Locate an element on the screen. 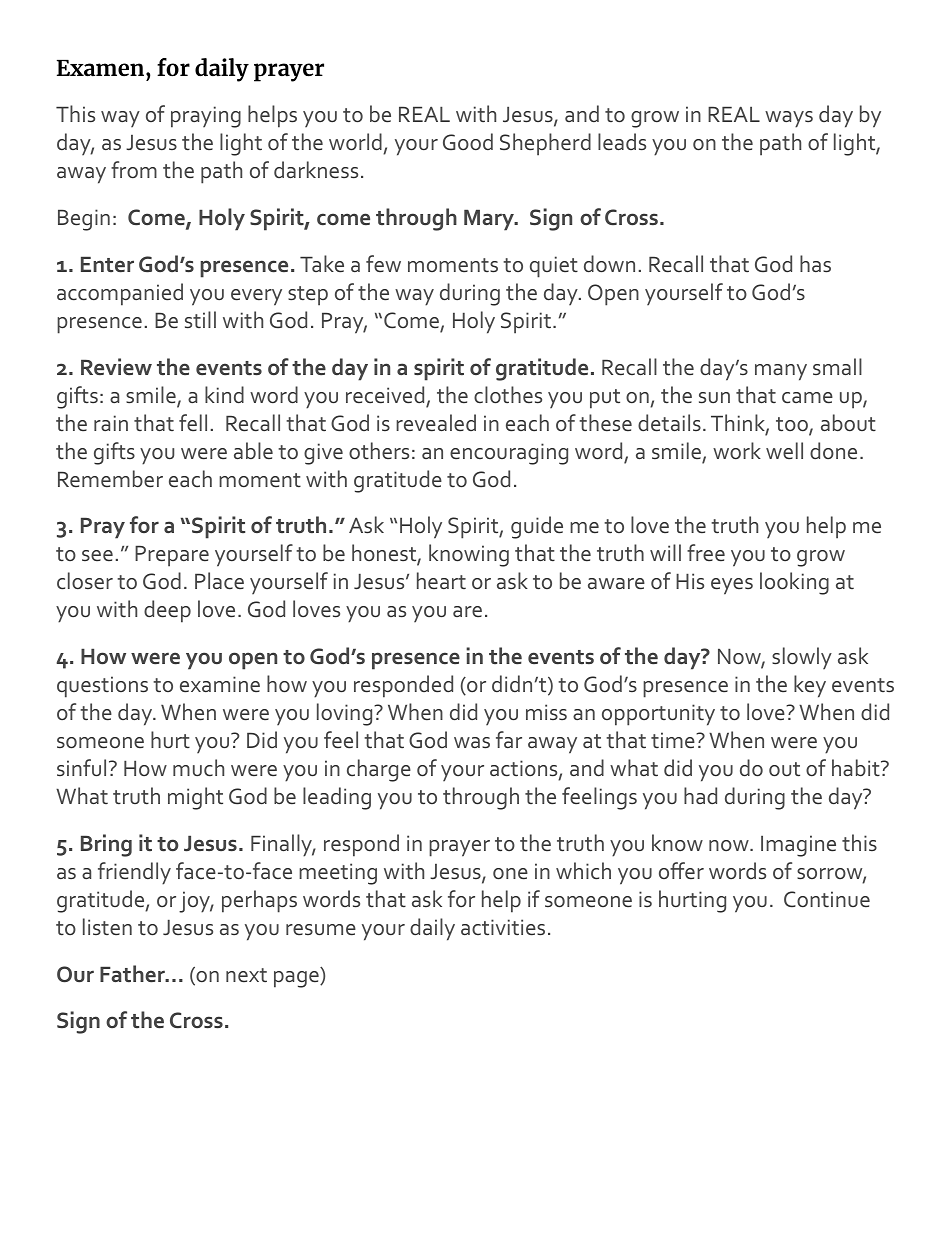 The width and height of the screenshot is (952, 1233). too is located at coordinates (793, 425).
